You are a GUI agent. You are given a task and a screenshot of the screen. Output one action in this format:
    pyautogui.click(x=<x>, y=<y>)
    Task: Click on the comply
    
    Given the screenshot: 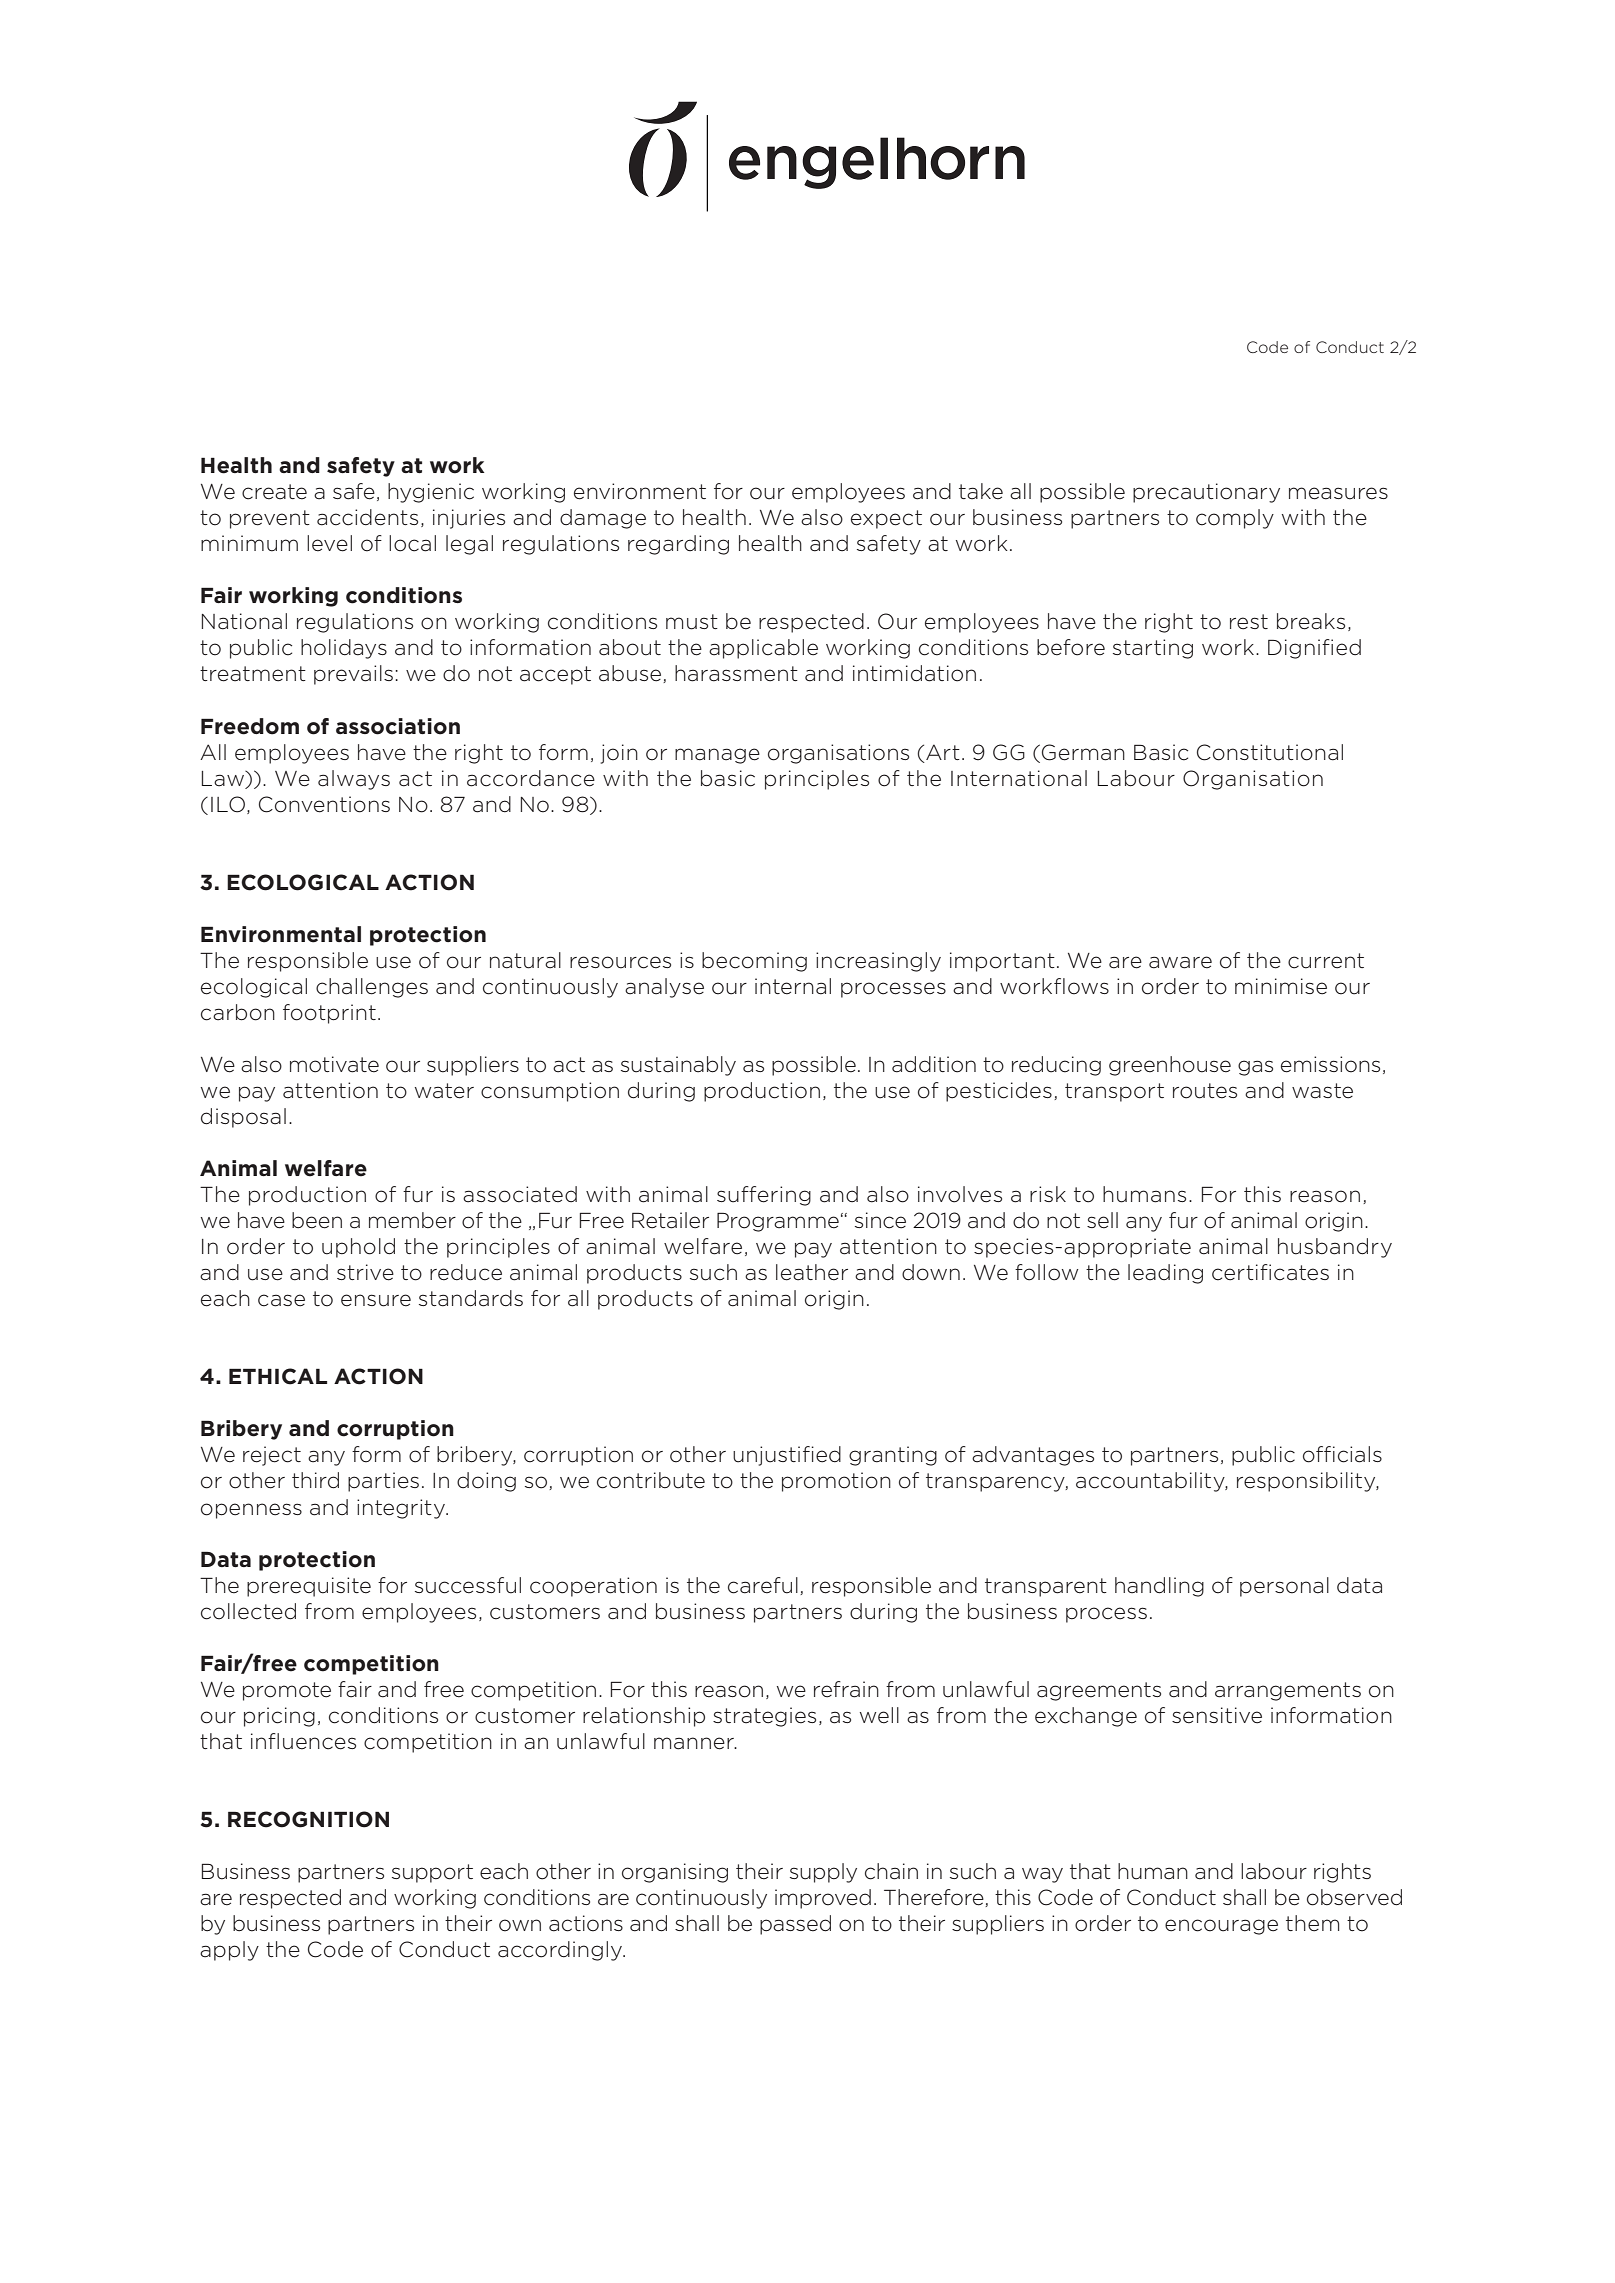 What is the action you would take?
    pyautogui.click(x=1235, y=519)
